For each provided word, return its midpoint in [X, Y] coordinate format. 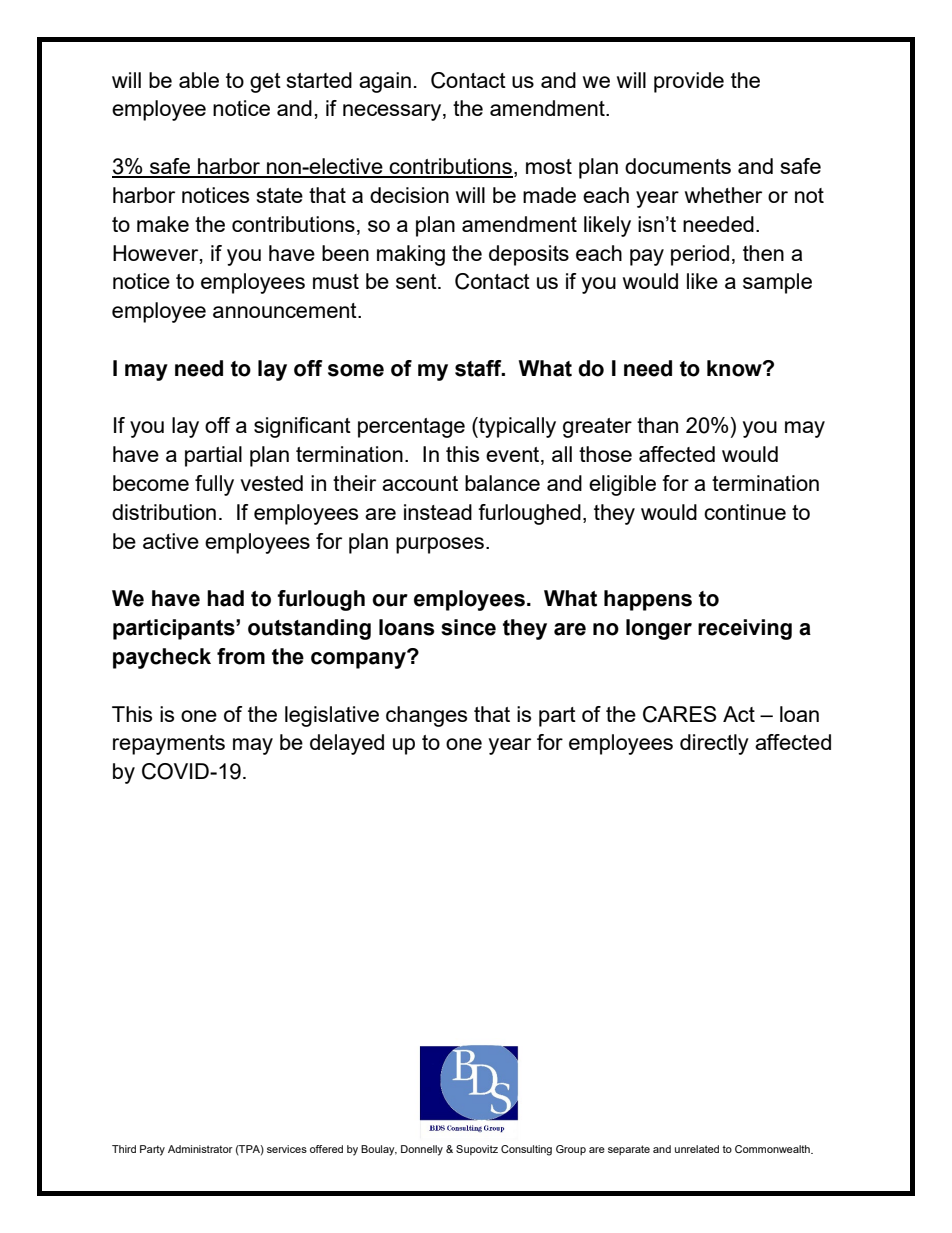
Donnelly [422, 1150]
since [468, 627]
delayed [347, 744]
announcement [286, 310]
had [225, 598]
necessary [393, 112]
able [199, 80]
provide [689, 82]
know [735, 368]
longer [659, 629]
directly [714, 744]
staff [479, 368]
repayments [169, 745]
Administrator [200, 1149]
